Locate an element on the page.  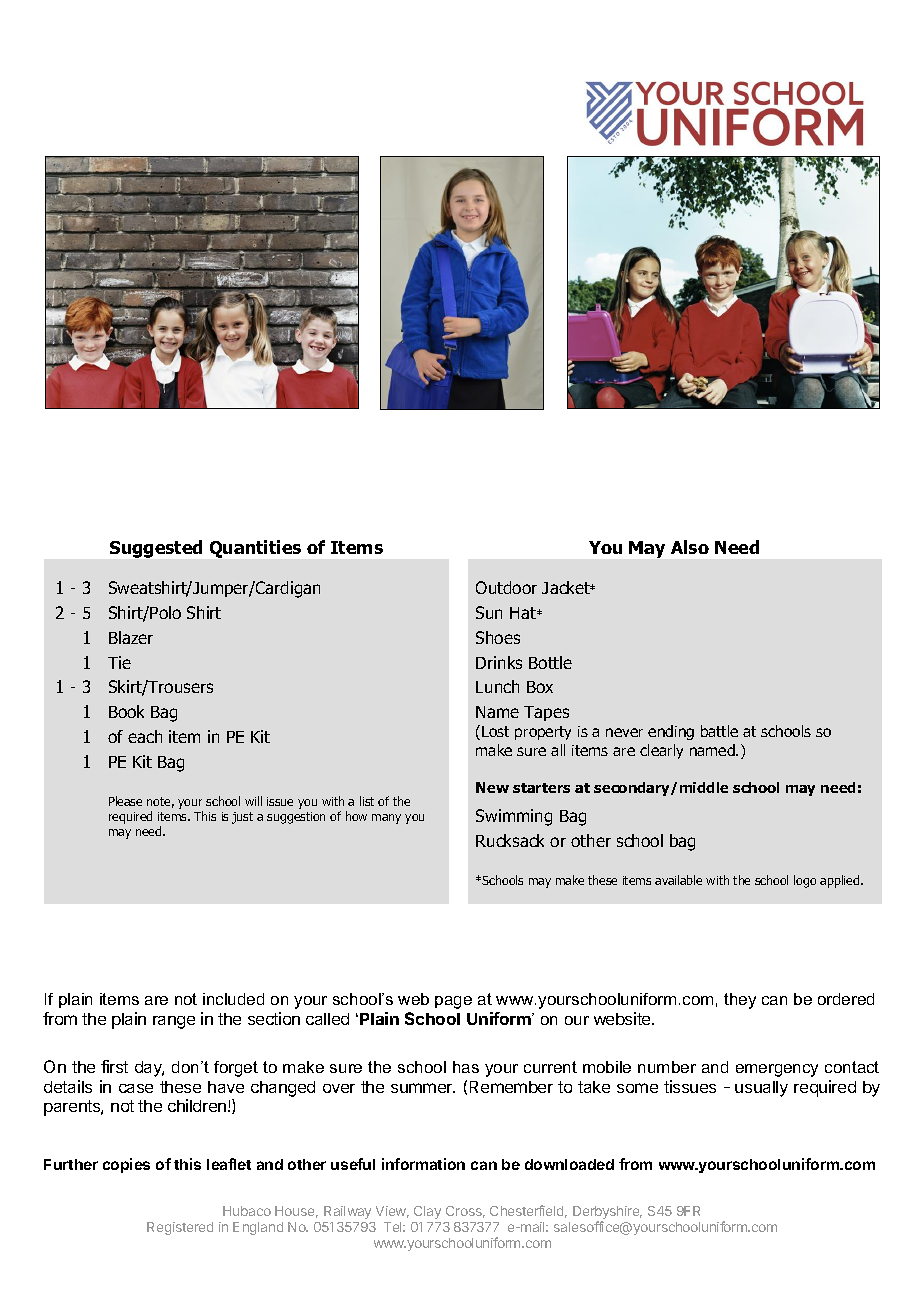
clearly is located at coordinates (661, 751).
